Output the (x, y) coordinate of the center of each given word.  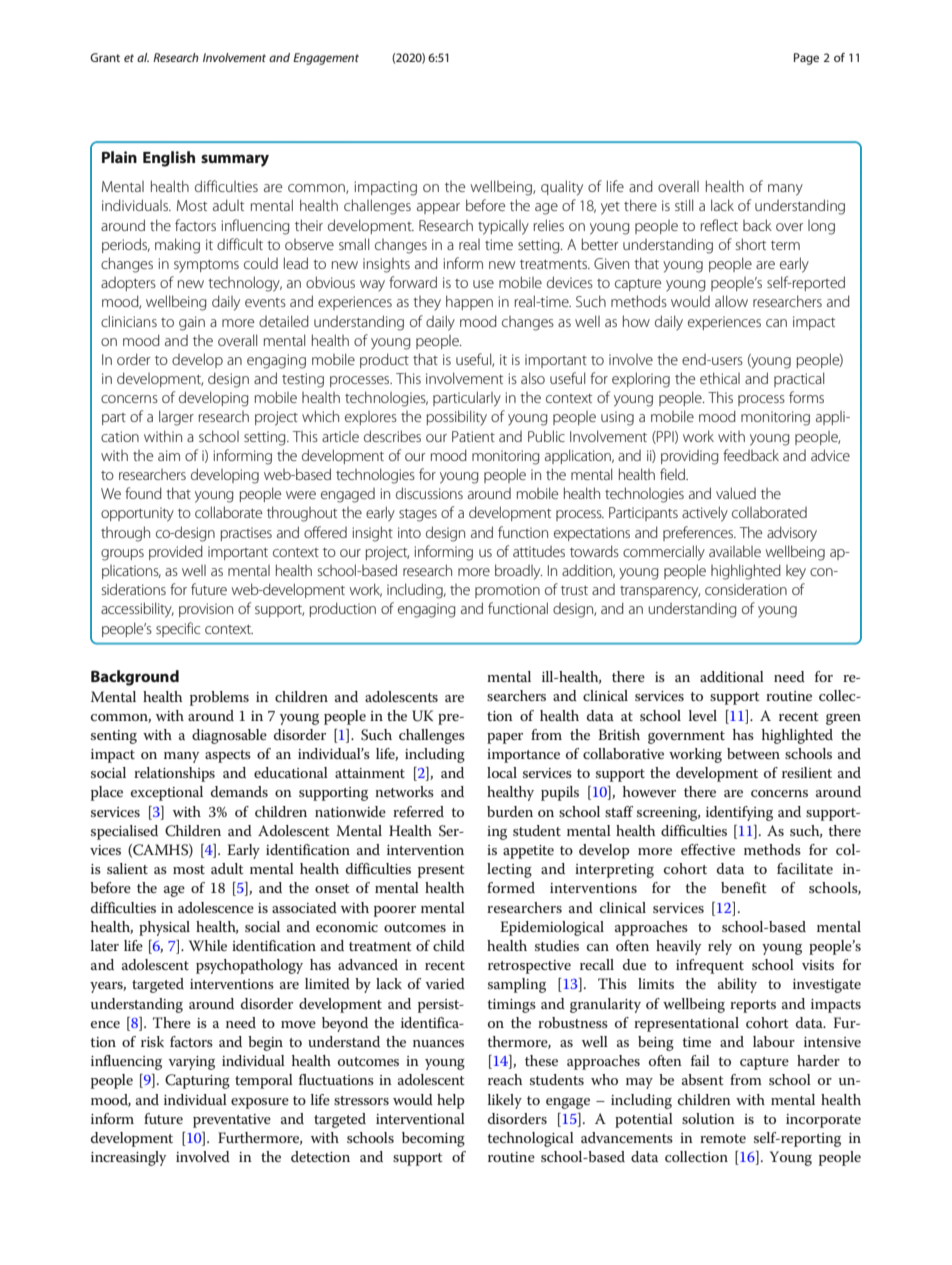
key (796, 572)
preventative (232, 1121)
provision (206, 610)
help (451, 1101)
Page (806, 59)
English (169, 159)
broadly (519, 572)
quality (562, 188)
